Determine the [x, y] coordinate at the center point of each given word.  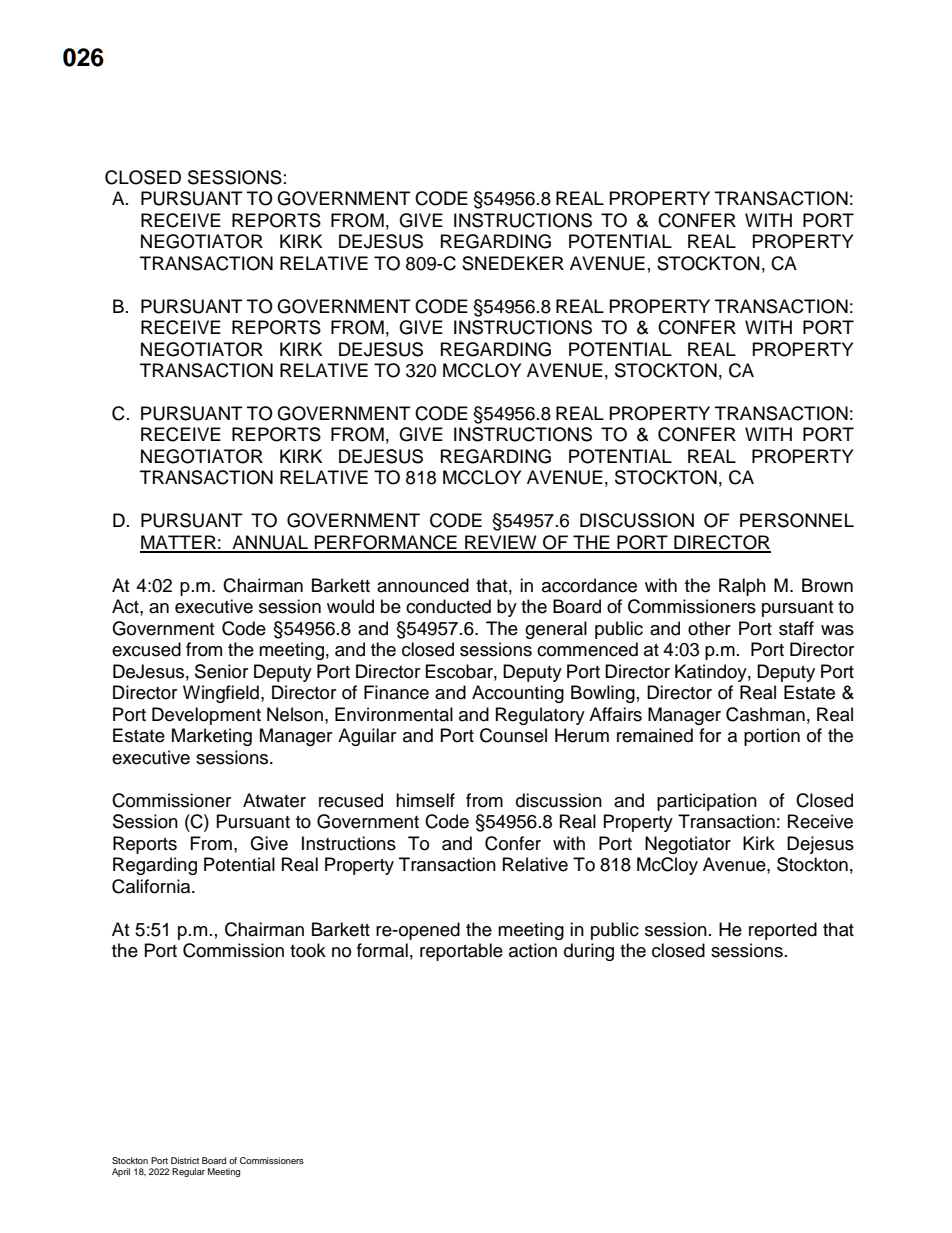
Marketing [212, 737]
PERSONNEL [797, 520]
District [185, 1160]
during [589, 952]
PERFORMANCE [386, 543]
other [709, 628]
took [308, 950]
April [121, 1172]
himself [425, 800]
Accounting [518, 694]
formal [382, 950]
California [152, 886]
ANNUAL [270, 543]
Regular [188, 1172]
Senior [221, 671]
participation [707, 802]
